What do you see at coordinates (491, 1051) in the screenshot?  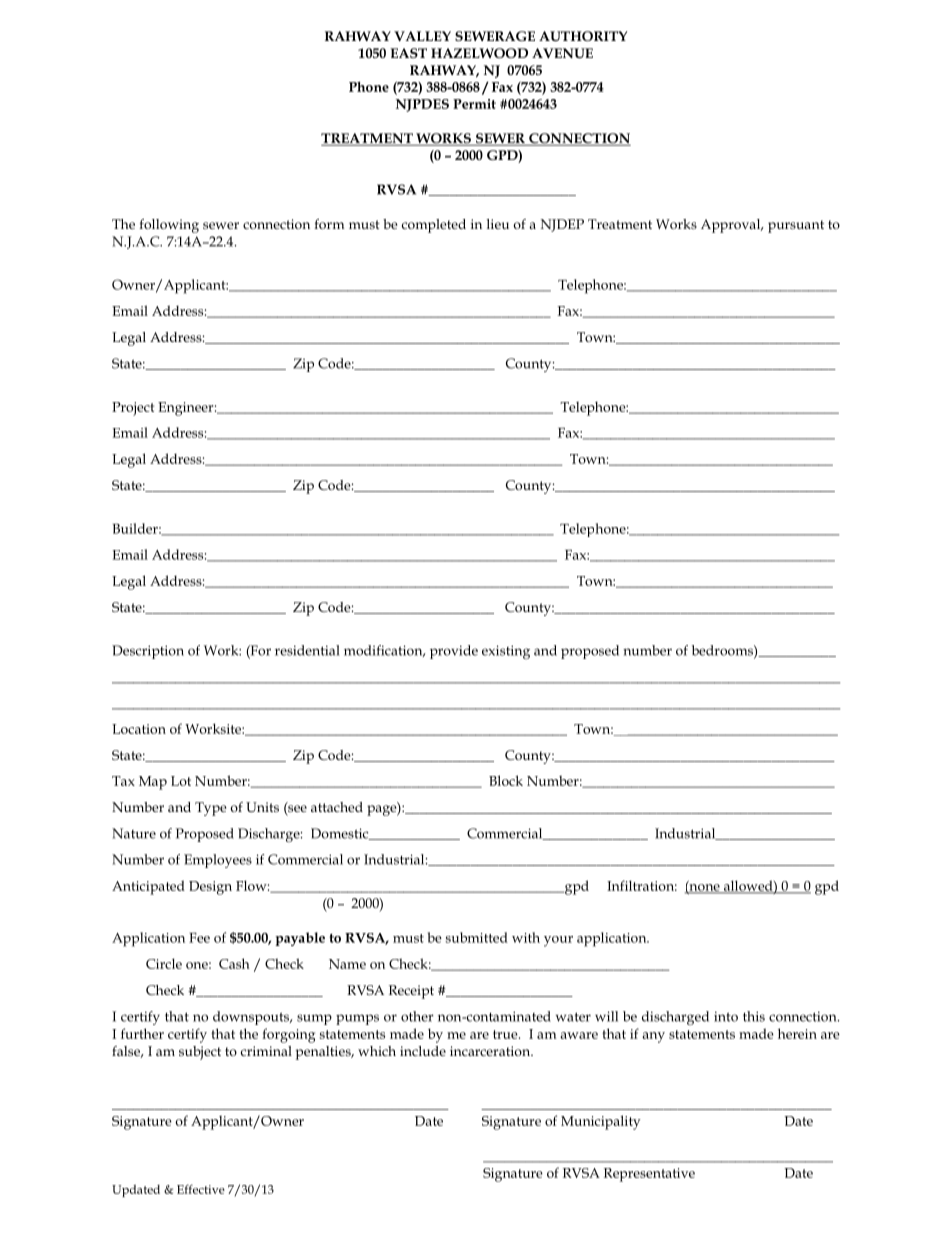 I see `incarceration` at bounding box center [491, 1051].
